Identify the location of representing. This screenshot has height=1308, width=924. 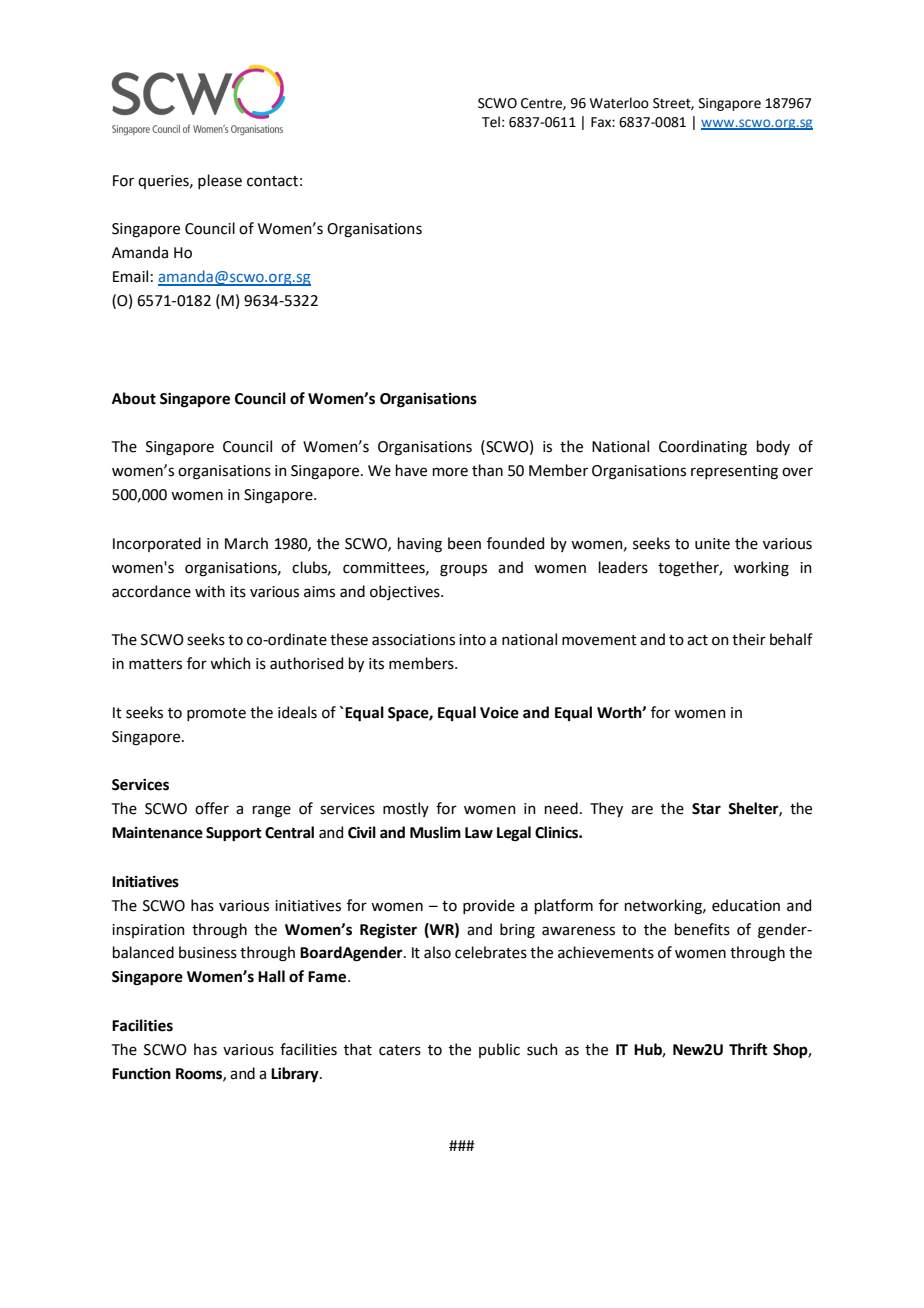
(734, 472).
